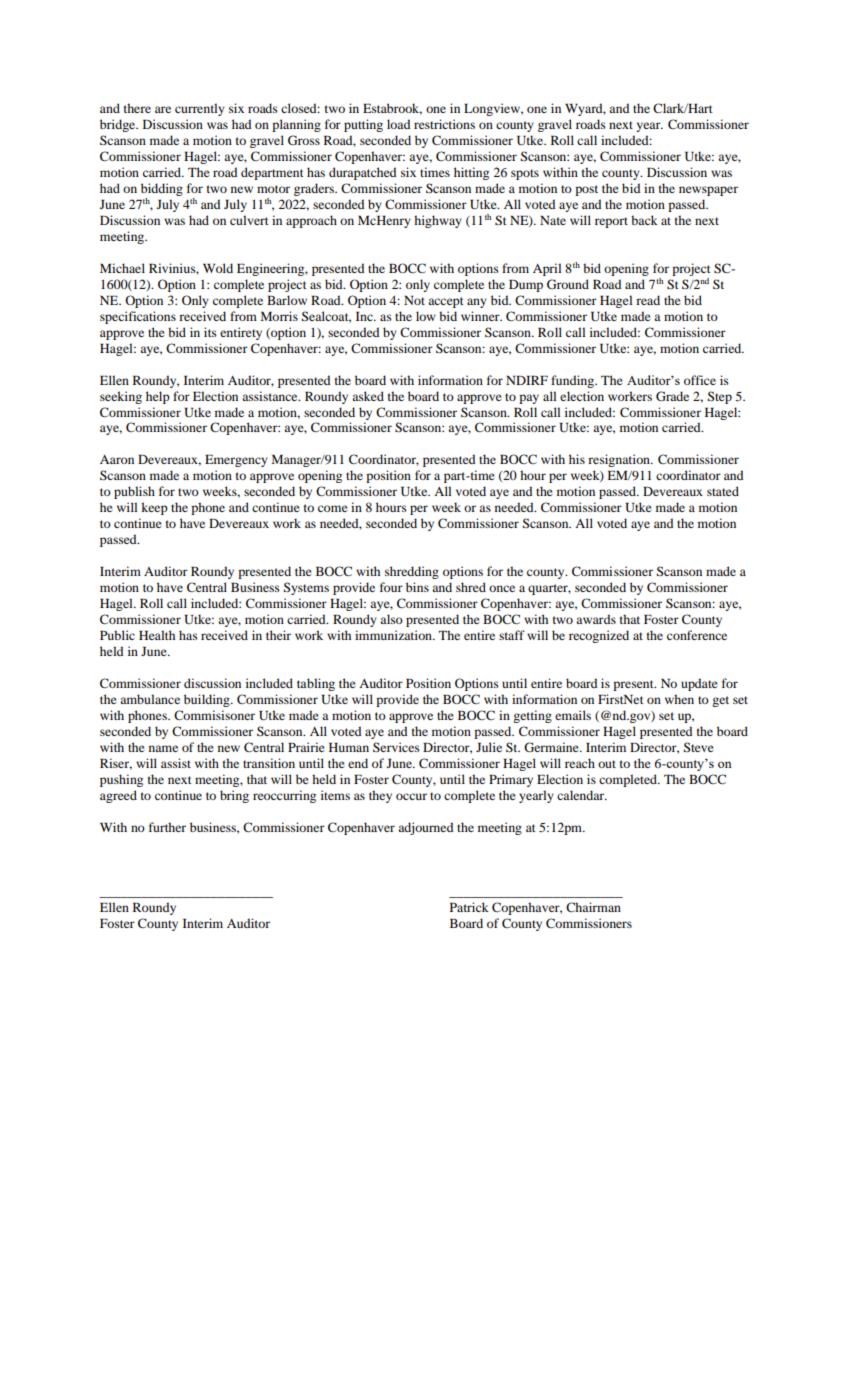  I want to click on Patrick, so click(469, 907).
